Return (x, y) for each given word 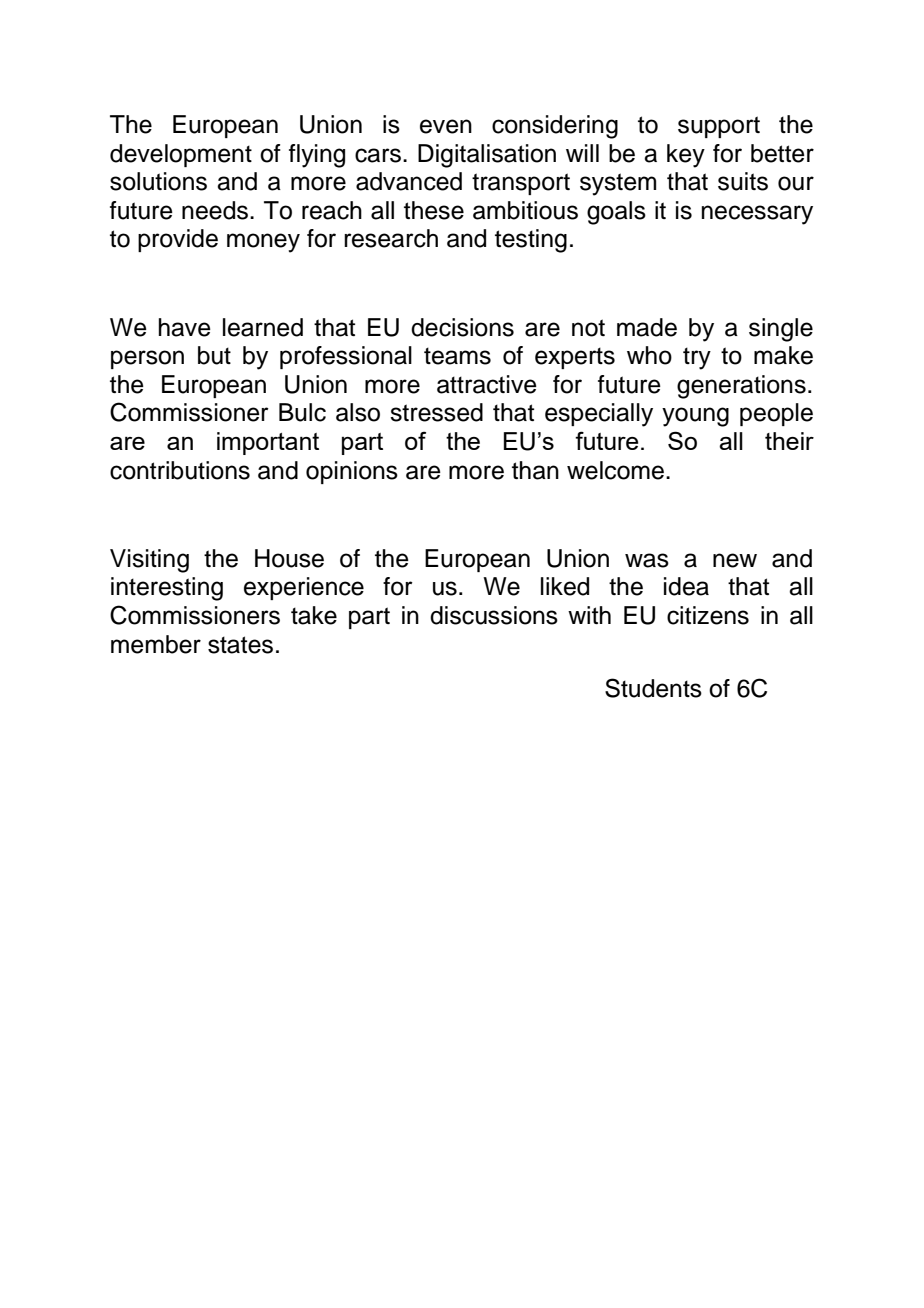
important (268, 443)
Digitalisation (487, 156)
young (695, 417)
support (719, 127)
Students (653, 688)
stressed (436, 412)
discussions (494, 615)
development (181, 155)
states (240, 645)
